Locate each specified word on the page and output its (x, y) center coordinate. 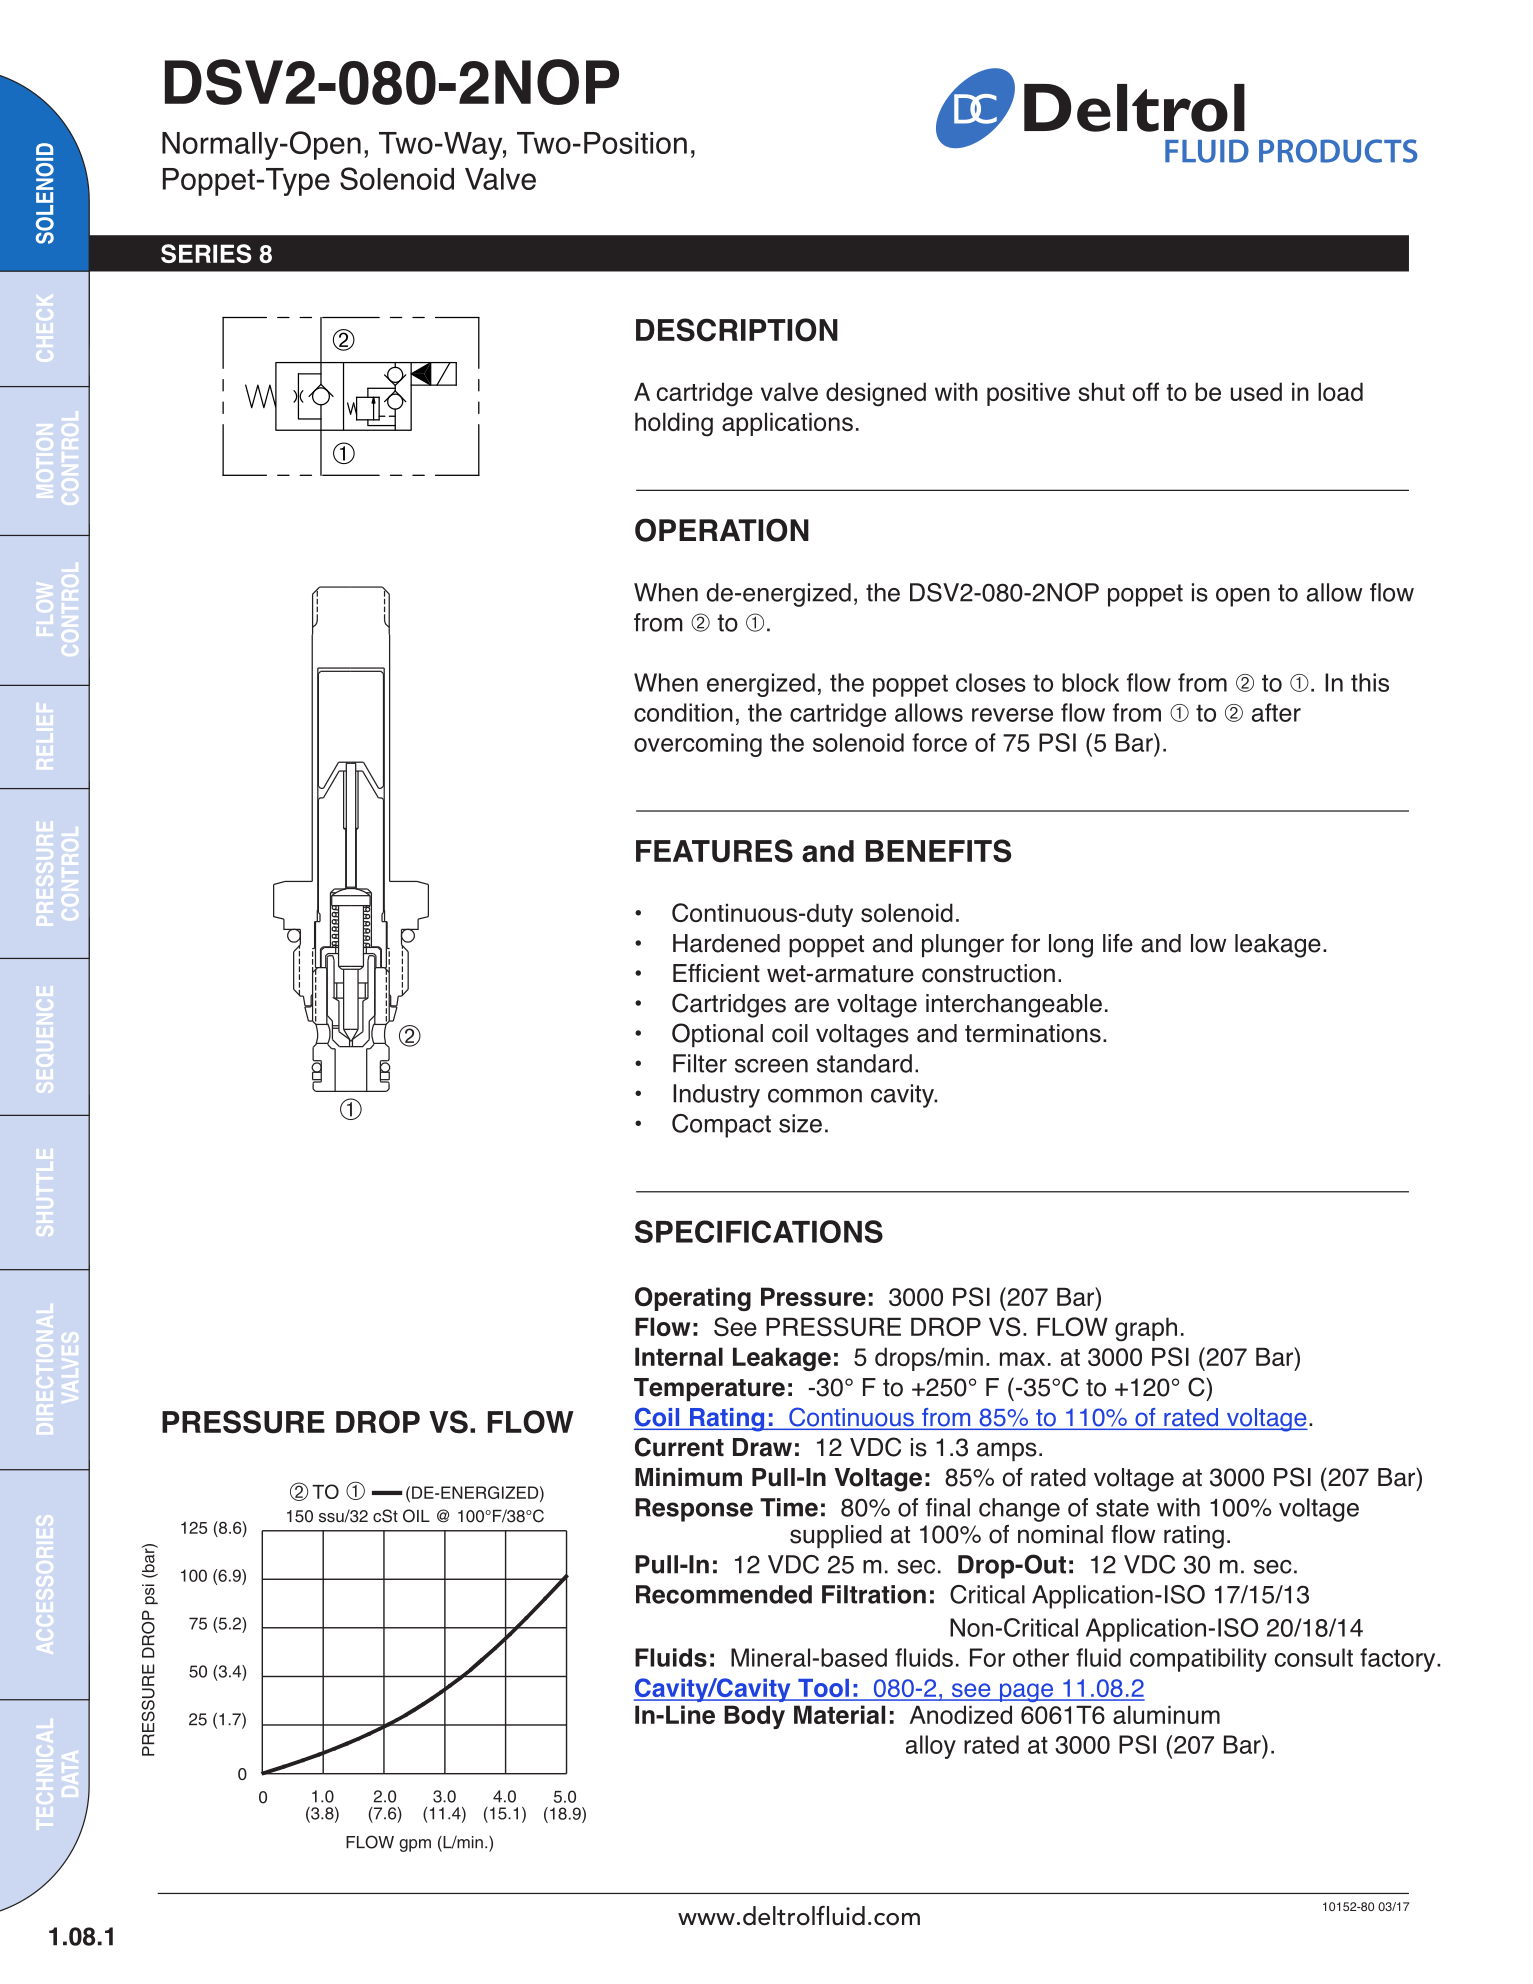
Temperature (709, 1390)
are (812, 1005)
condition (683, 712)
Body (754, 1717)
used (1256, 391)
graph (1146, 1329)
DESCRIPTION (737, 330)
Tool (824, 1689)
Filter (700, 1063)
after (1276, 712)
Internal (679, 1356)
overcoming (698, 745)
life (1118, 943)
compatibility (1198, 1660)
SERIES (206, 253)
